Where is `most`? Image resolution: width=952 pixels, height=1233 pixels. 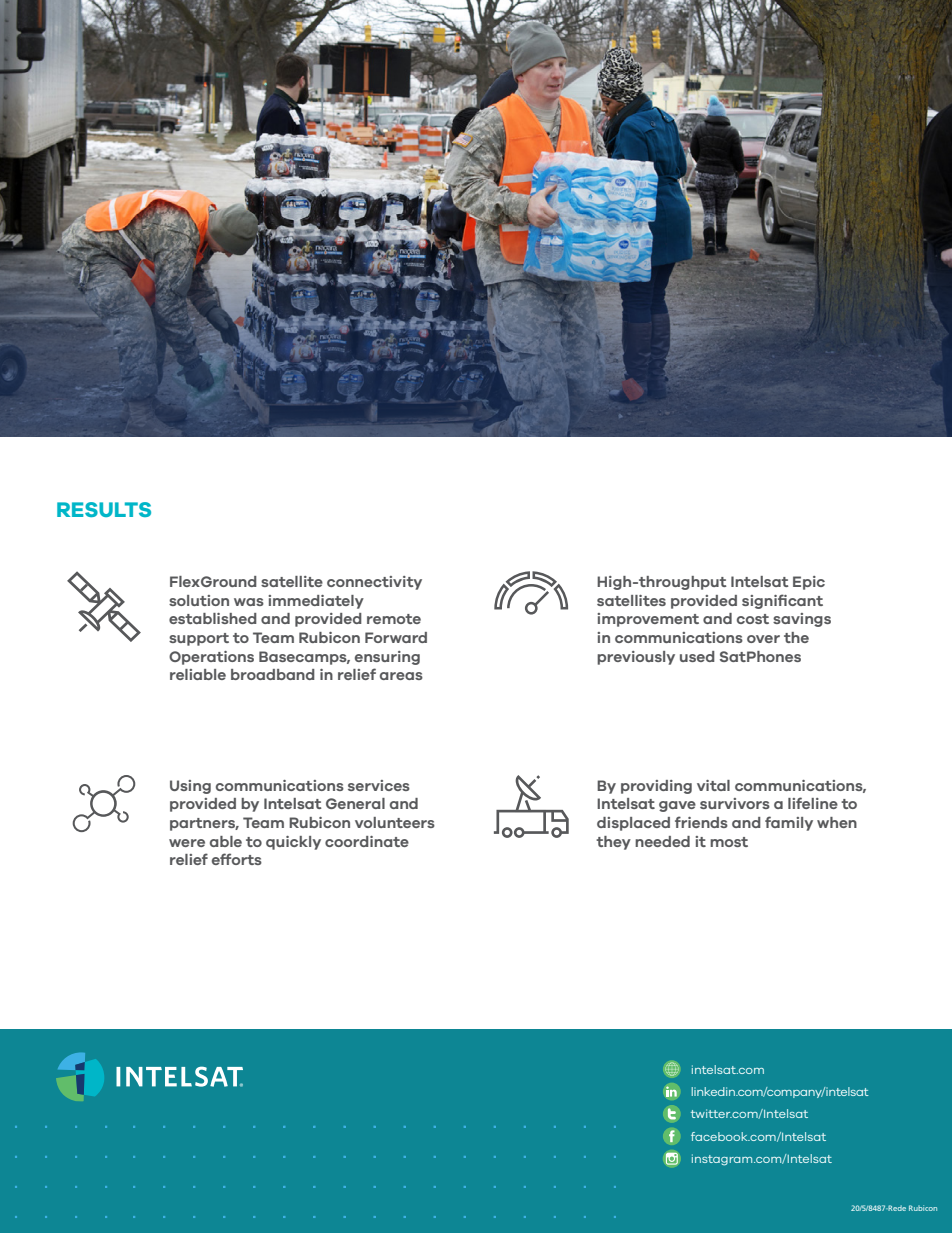
most is located at coordinates (729, 842).
